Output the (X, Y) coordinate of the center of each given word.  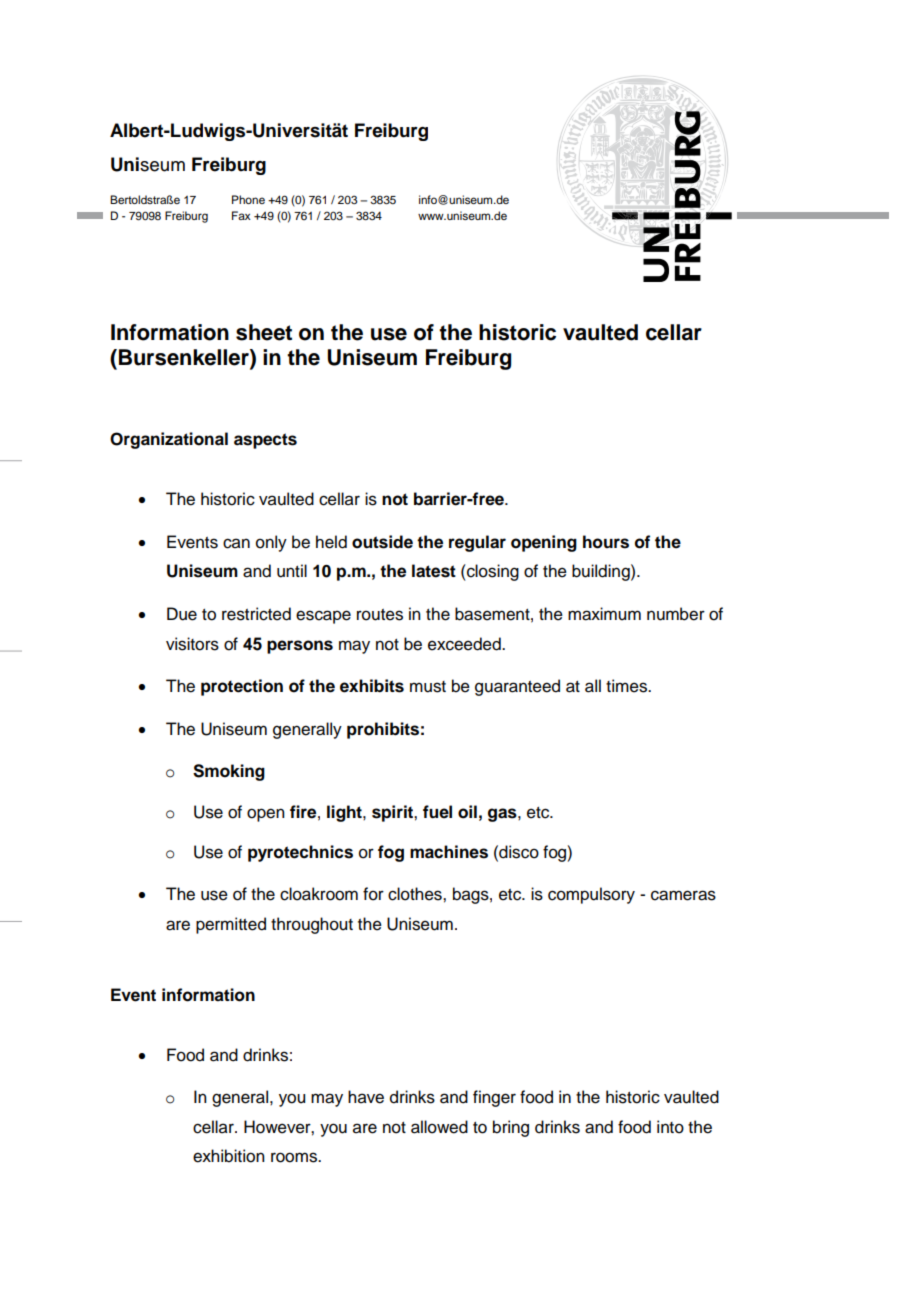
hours (606, 542)
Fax (241, 215)
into (670, 1127)
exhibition (229, 1156)
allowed (439, 1127)
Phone (248, 199)
